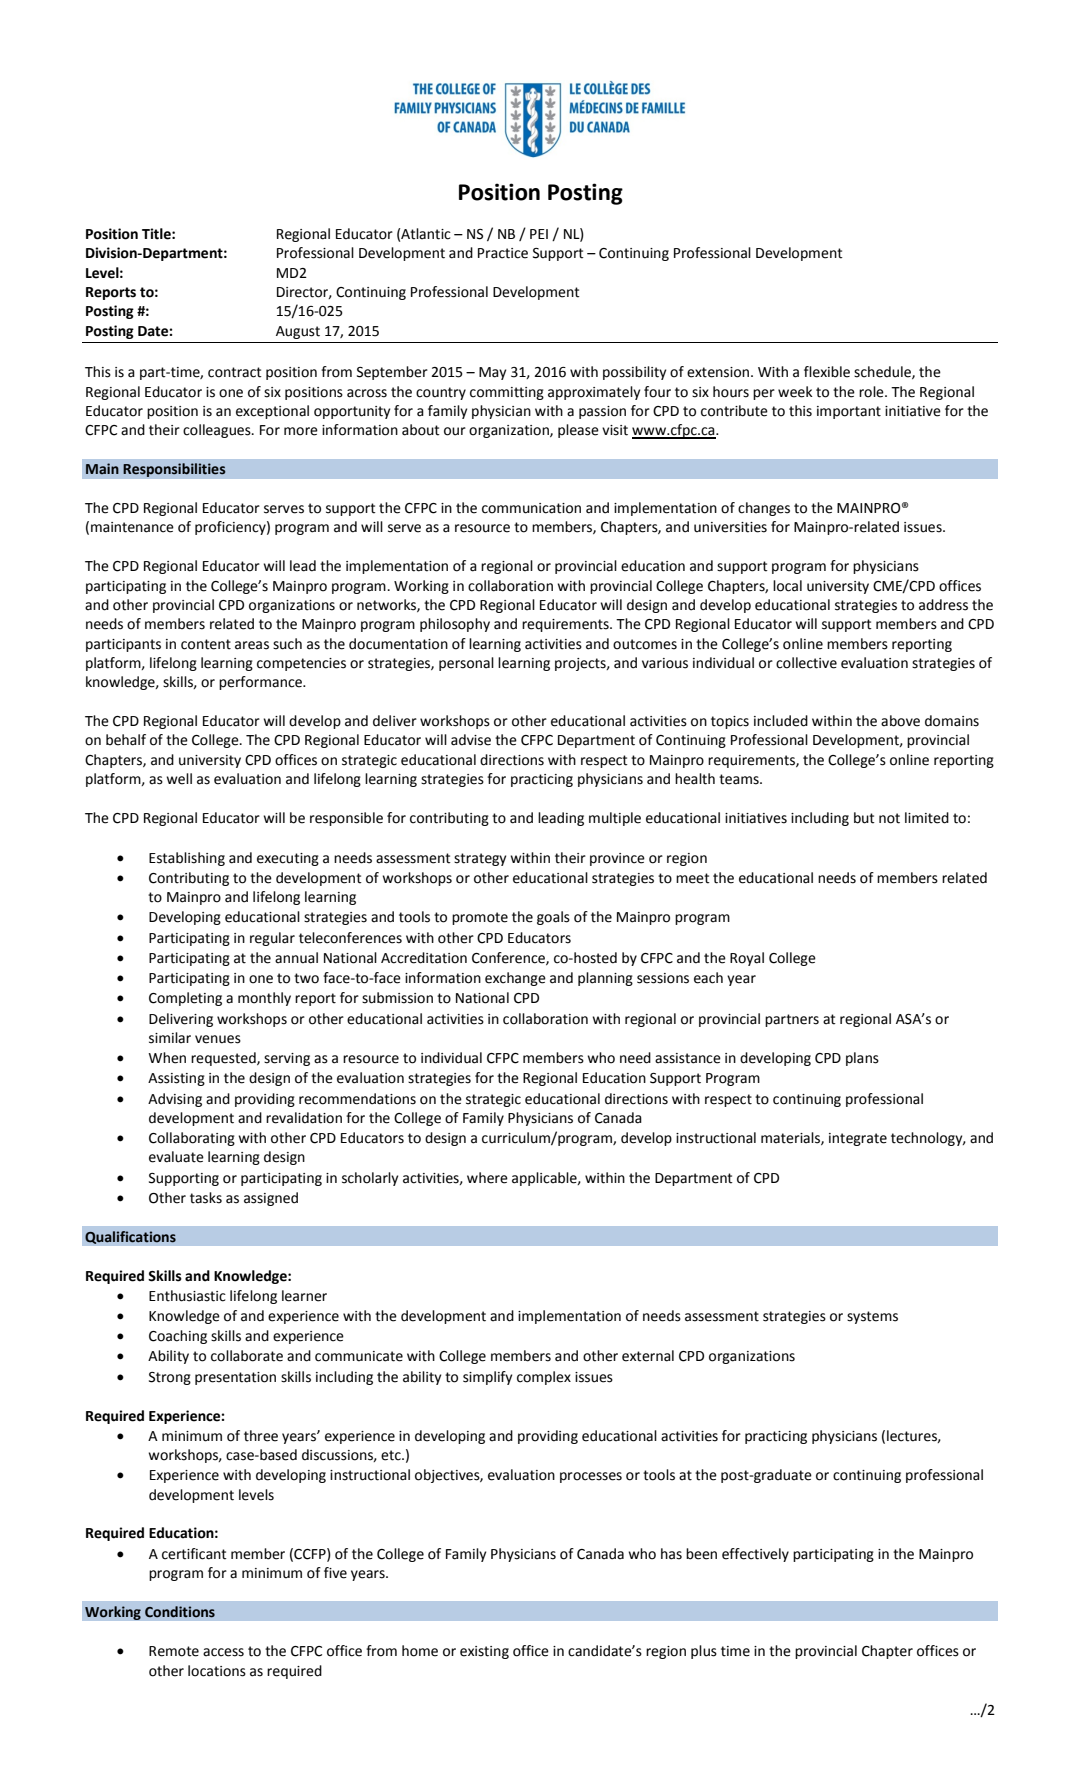 The width and height of the document is (1080, 1778). I want to click on content, so click(206, 644).
